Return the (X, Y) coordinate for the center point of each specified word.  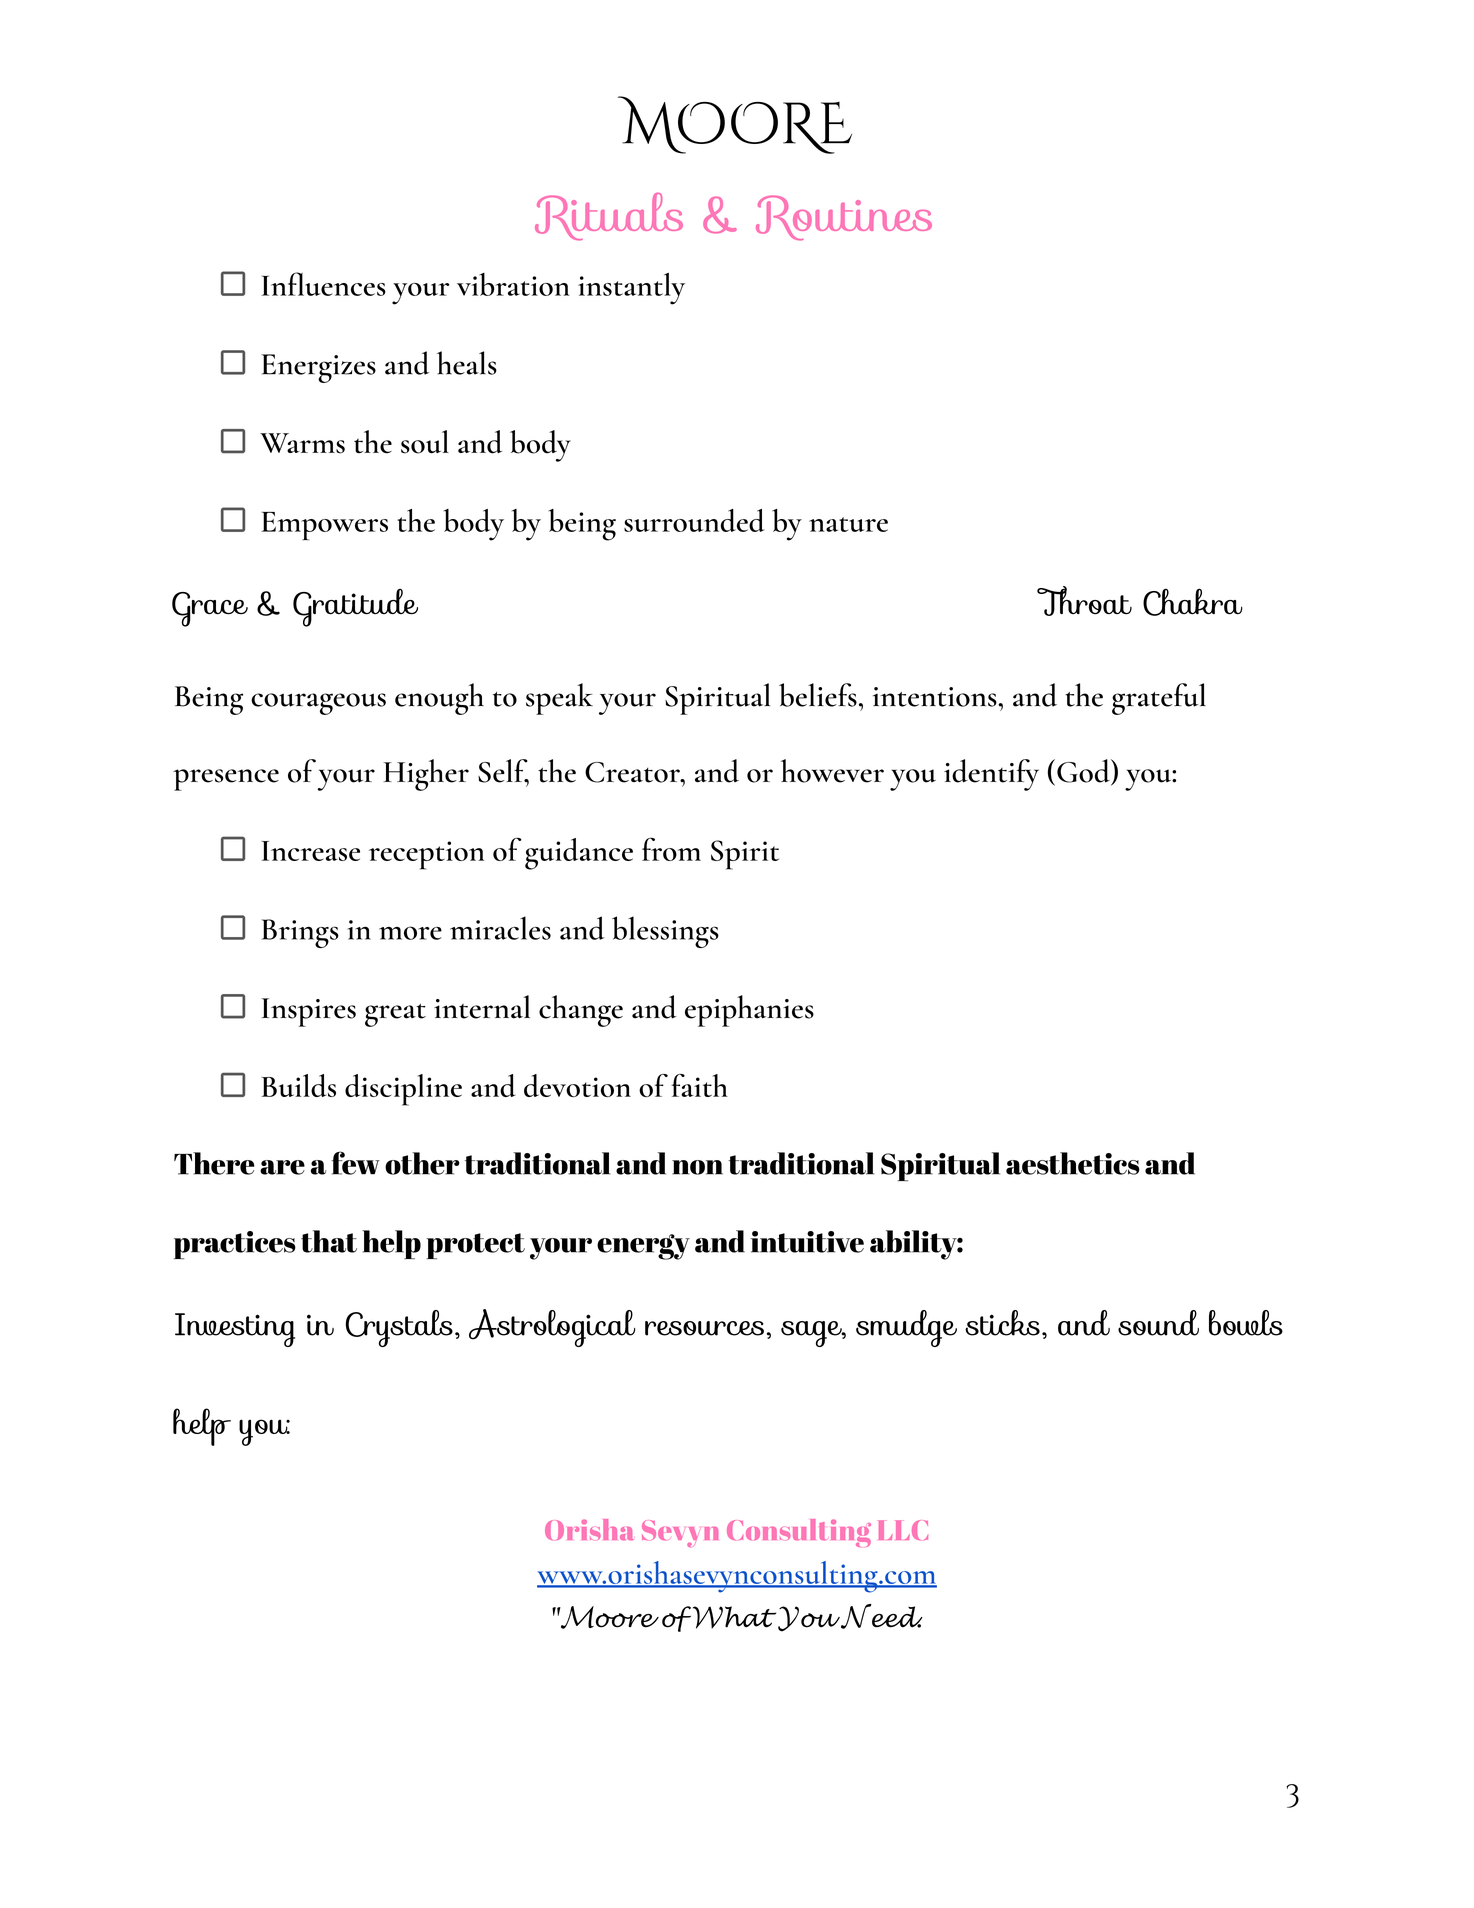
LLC (903, 1530)
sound (1158, 1323)
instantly (631, 289)
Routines (844, 218)
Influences (323, 284)
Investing (235, 1330)
